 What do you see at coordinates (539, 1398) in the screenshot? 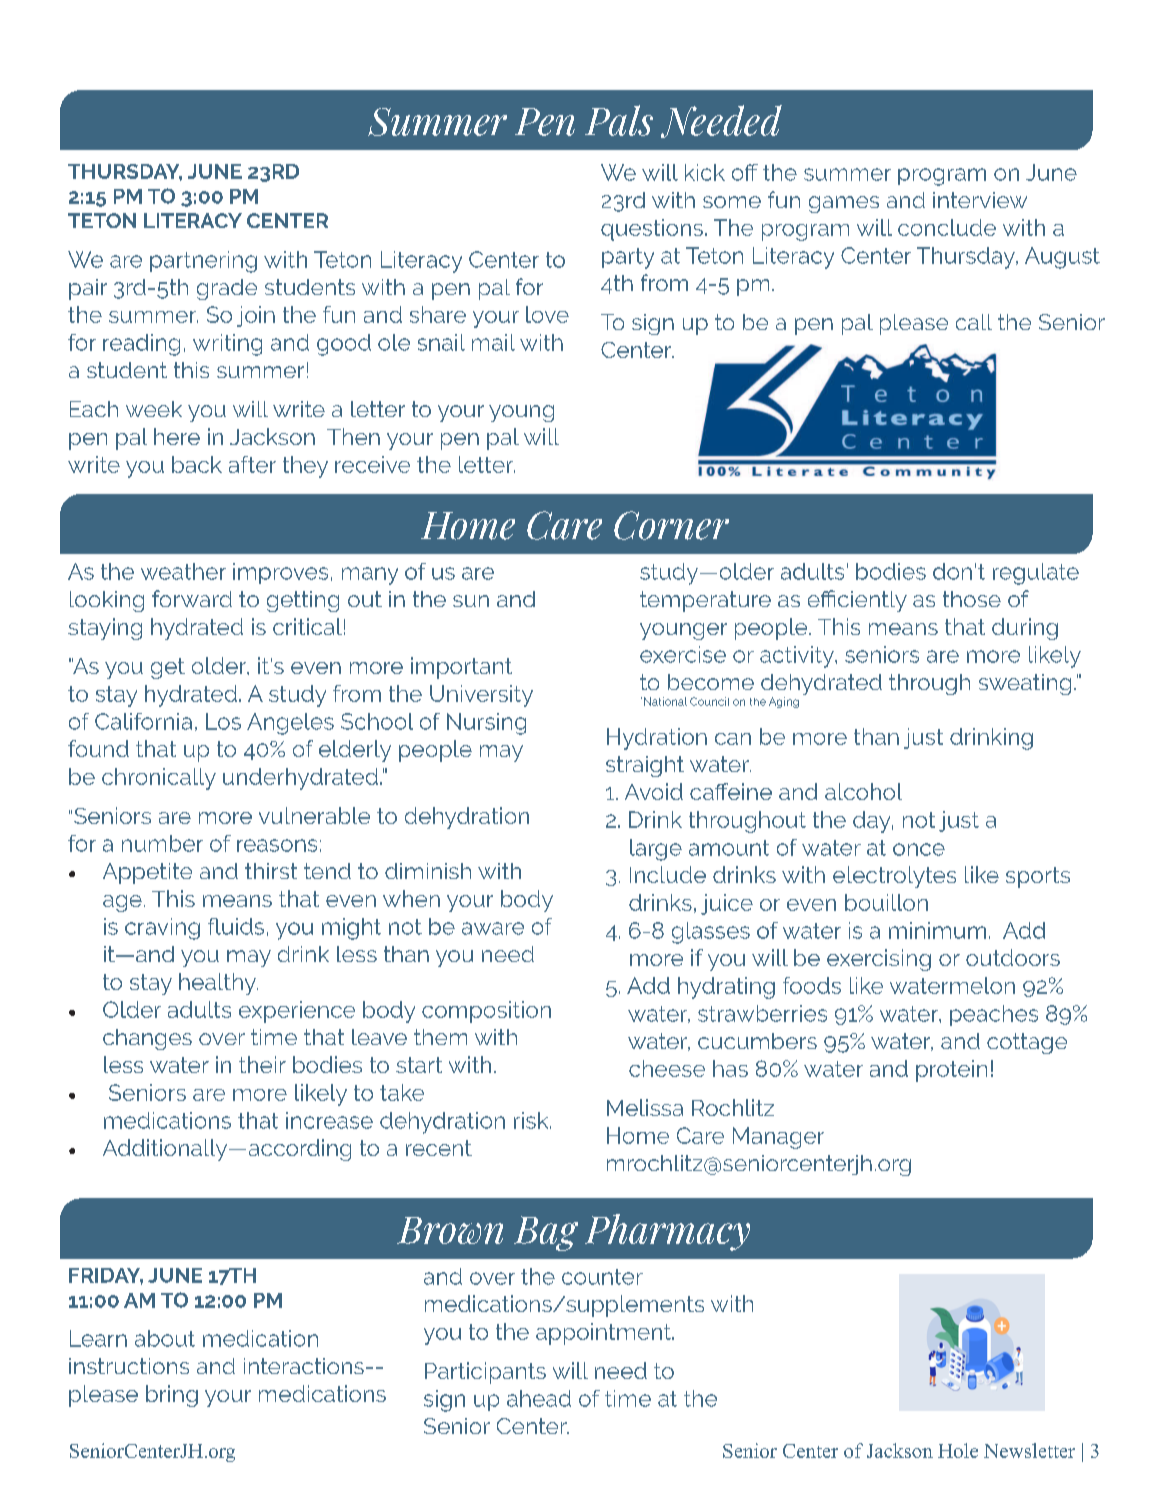
I see `ahead` at bounding box center [539, 1398].
